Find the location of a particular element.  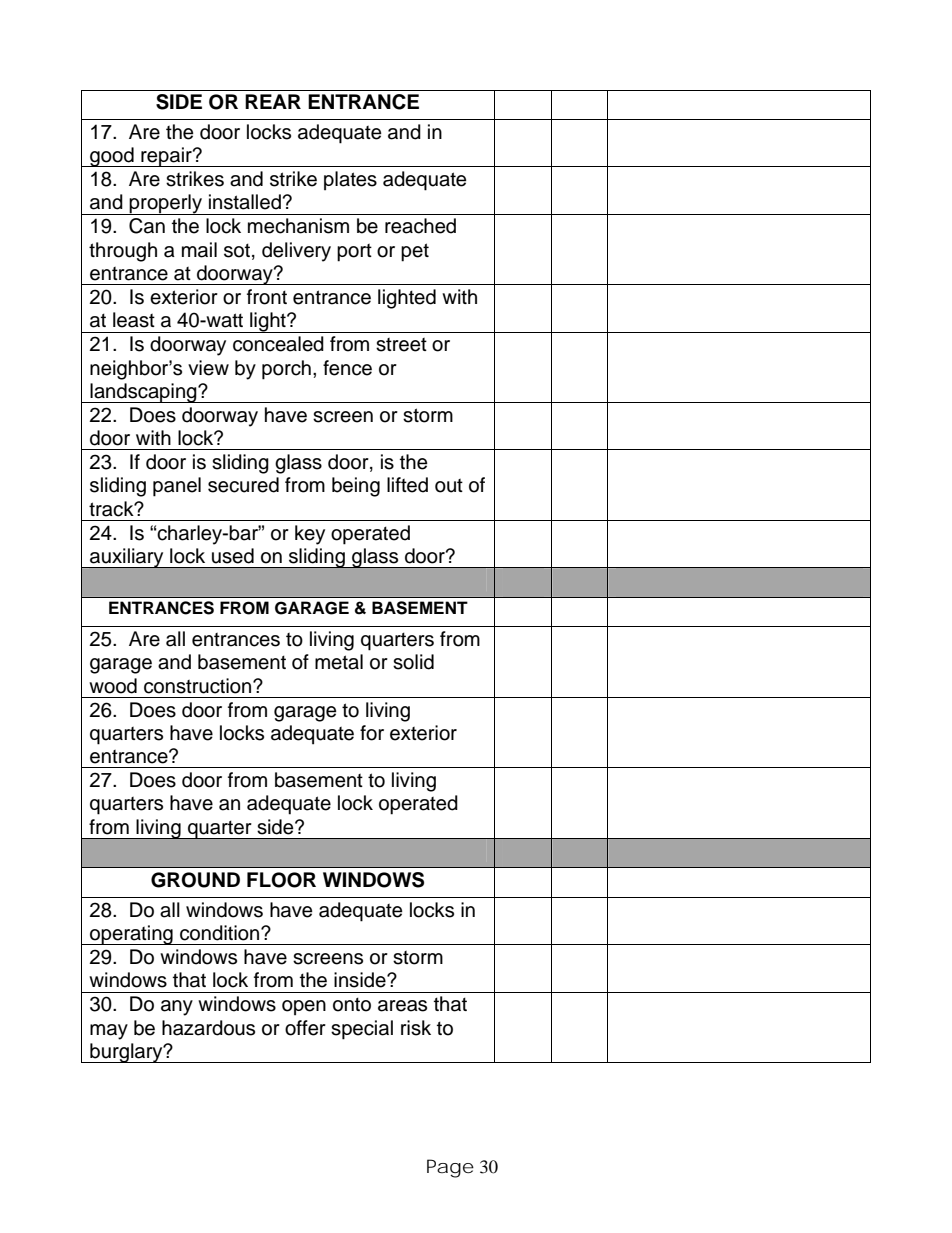

may is located at coordinates (109, 1032).
